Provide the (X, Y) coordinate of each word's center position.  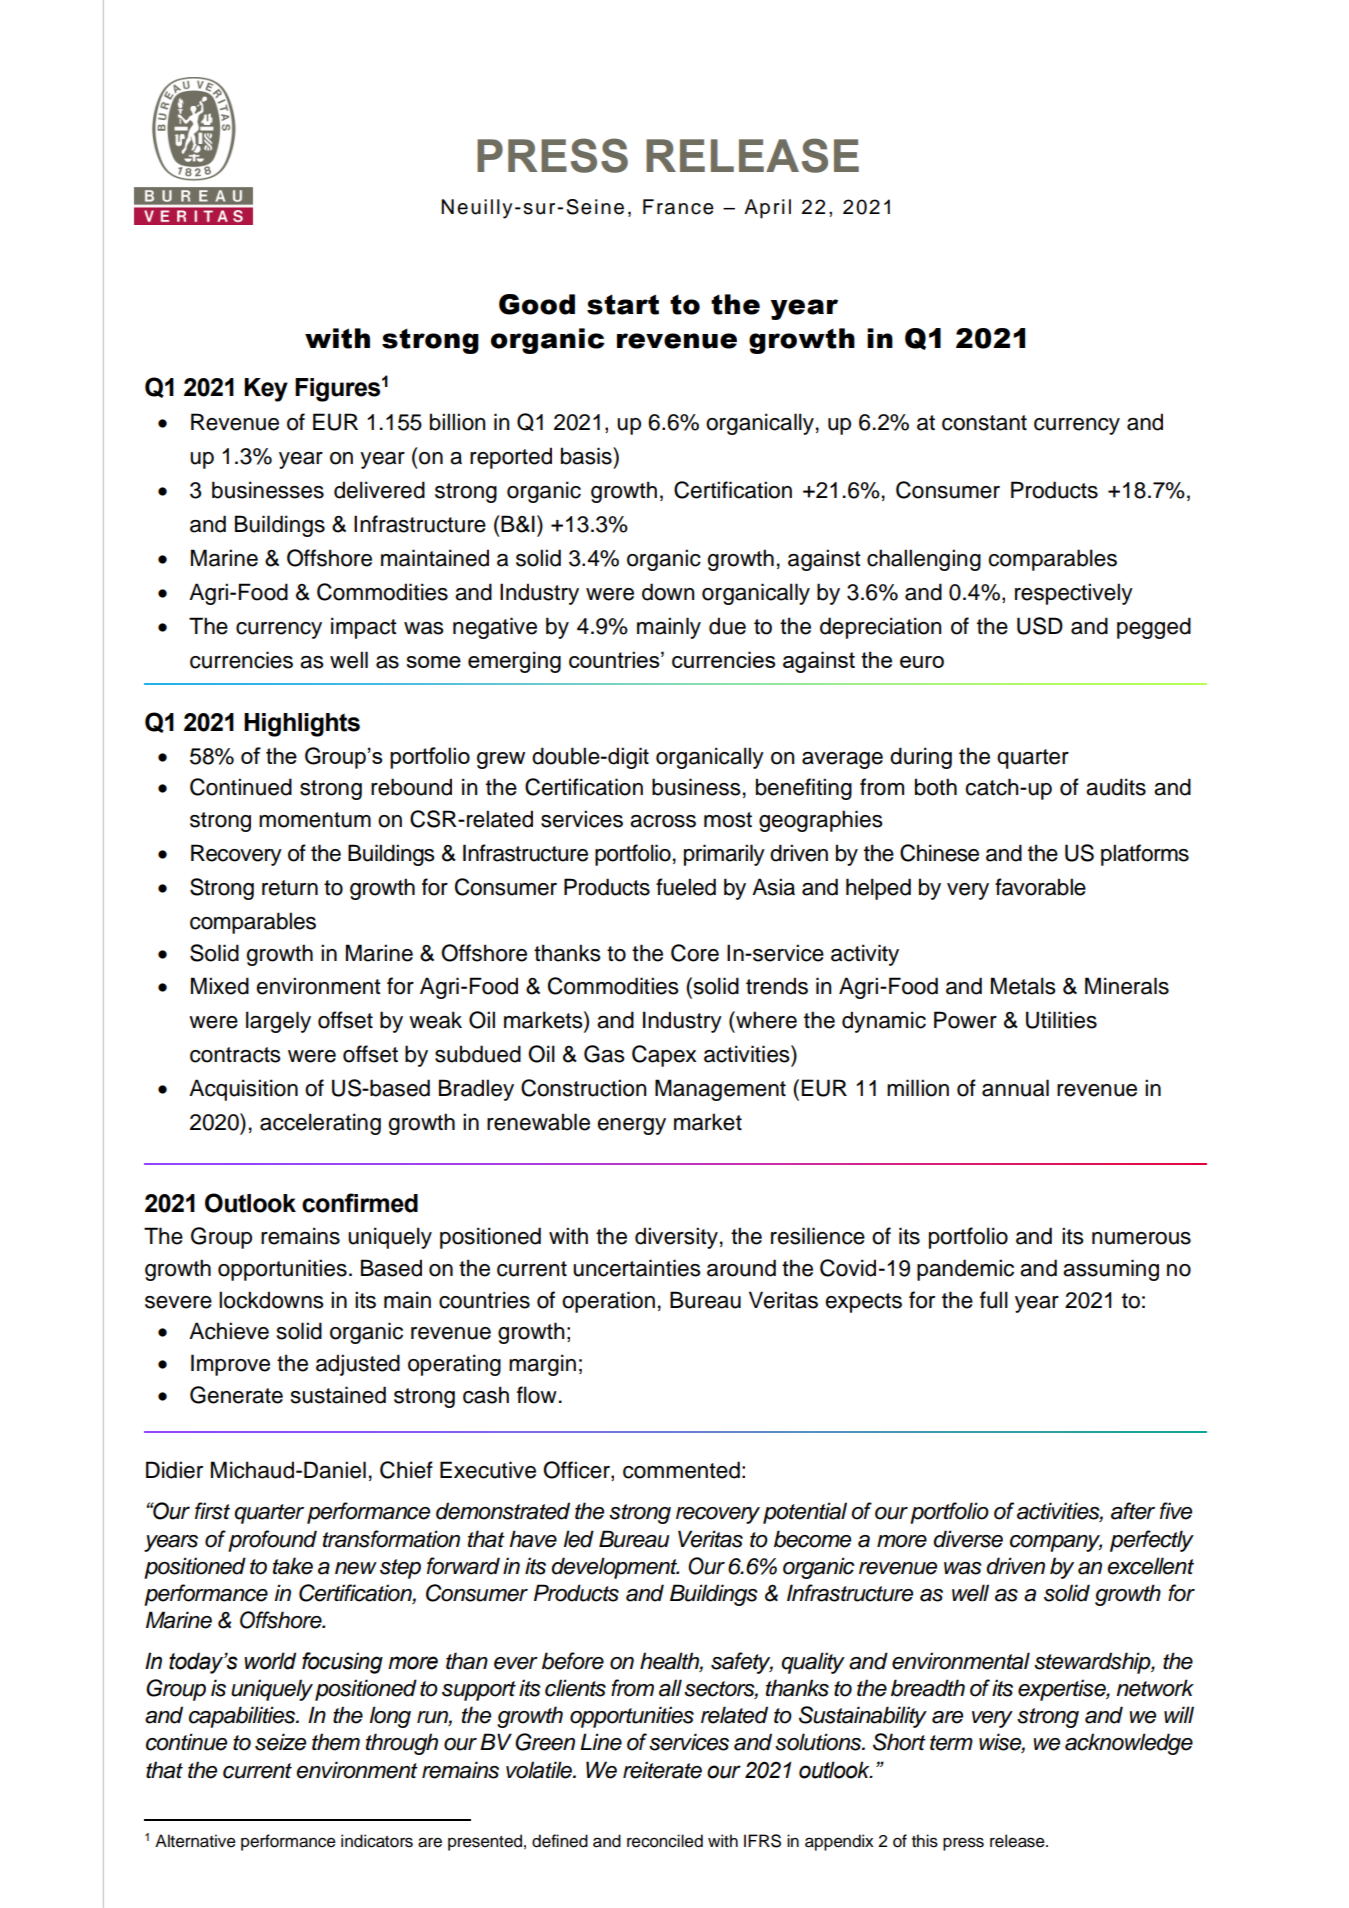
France (678, 207)
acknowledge (1129, 1744)
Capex (664, 1056)
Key (266, 390)
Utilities (1061, 1020)
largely (278, 1022)
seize (280, 1742)
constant (984, 423)
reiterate (662, 1770)
